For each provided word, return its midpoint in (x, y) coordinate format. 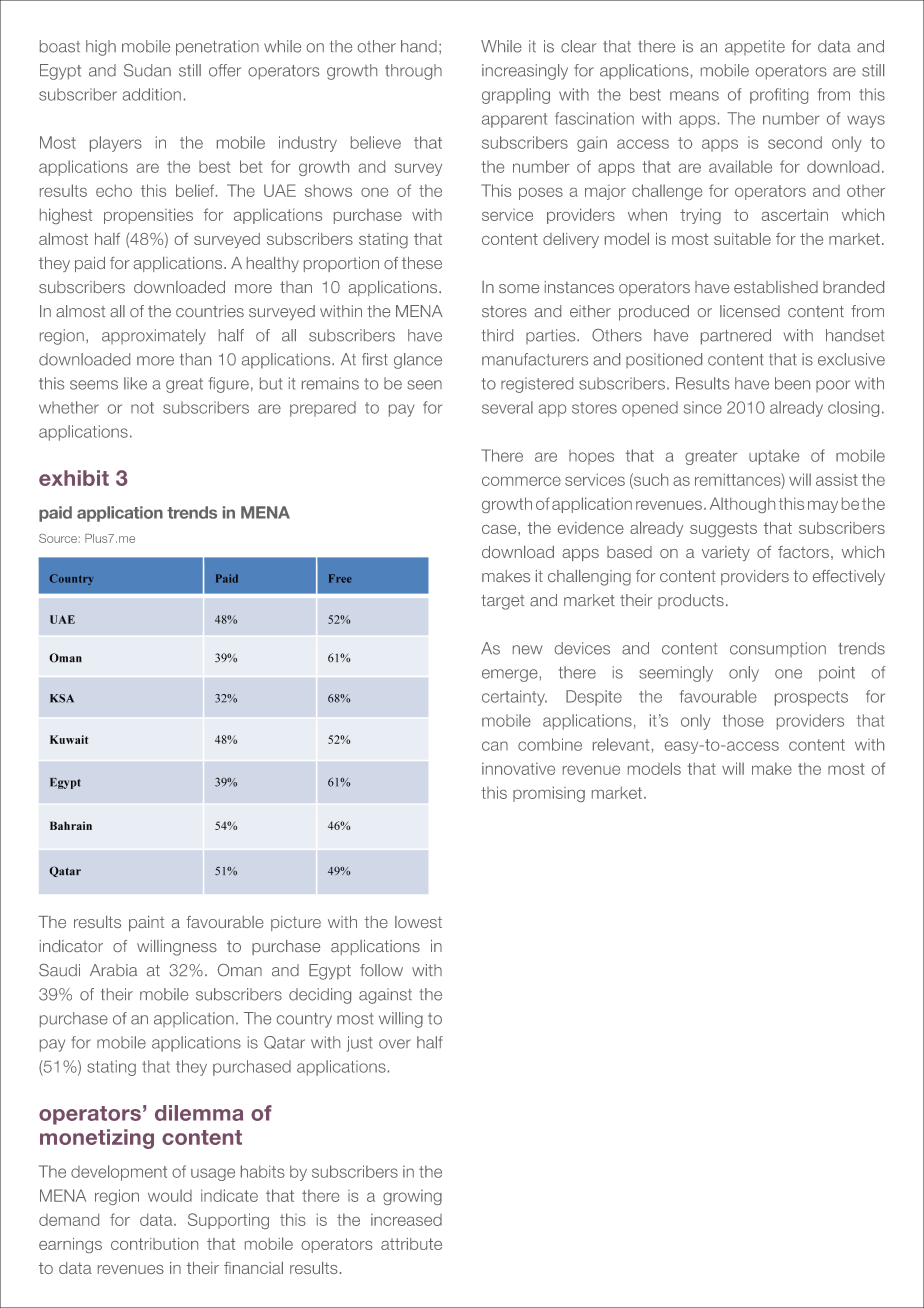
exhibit (74, 478)
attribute (411, 1244)
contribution (154, 1244)
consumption (778, 649)
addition (152, 94)
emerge (510, 675)
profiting (779, 96)
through (413, 72)
